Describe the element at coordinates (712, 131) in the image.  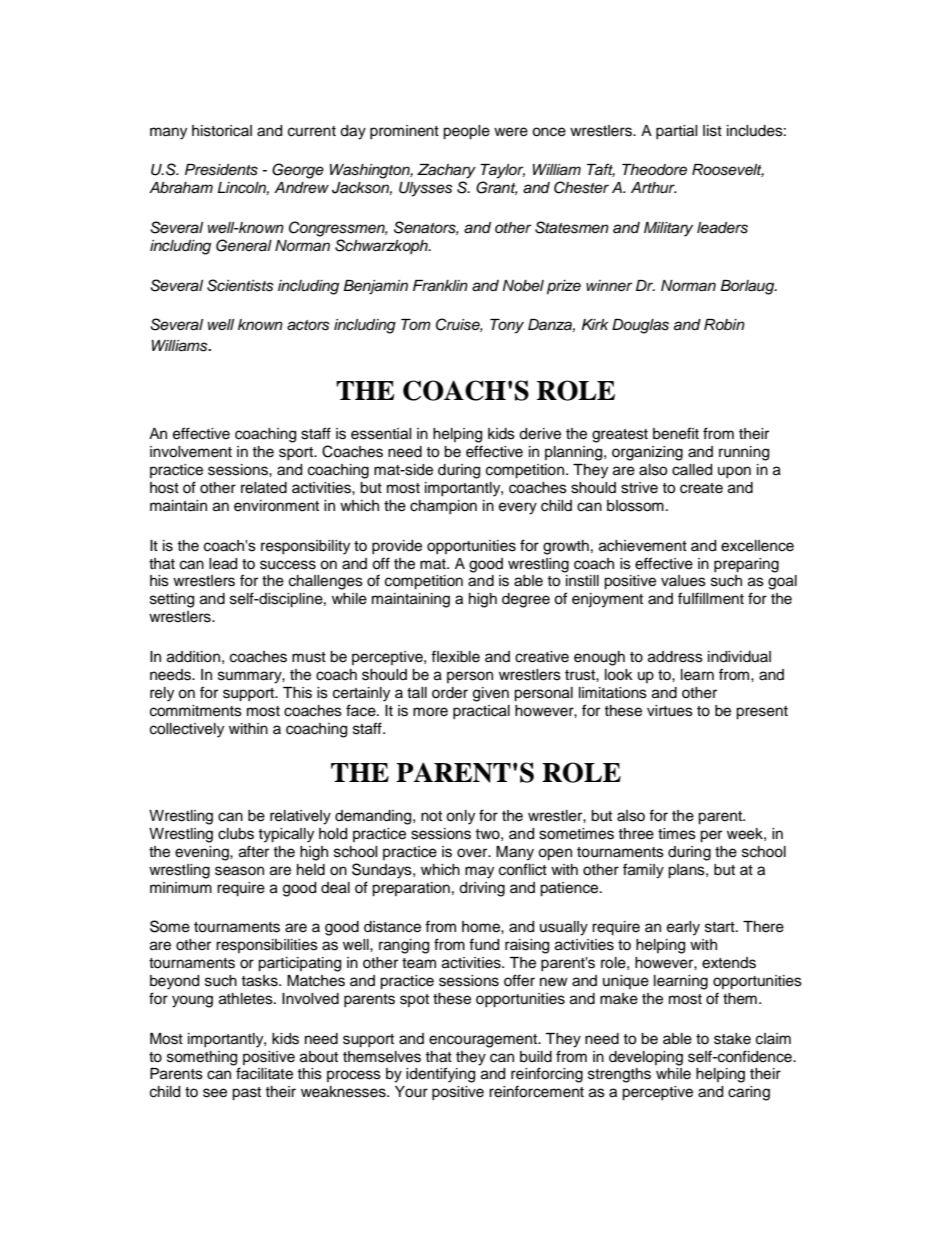
I see `list` at that location.
